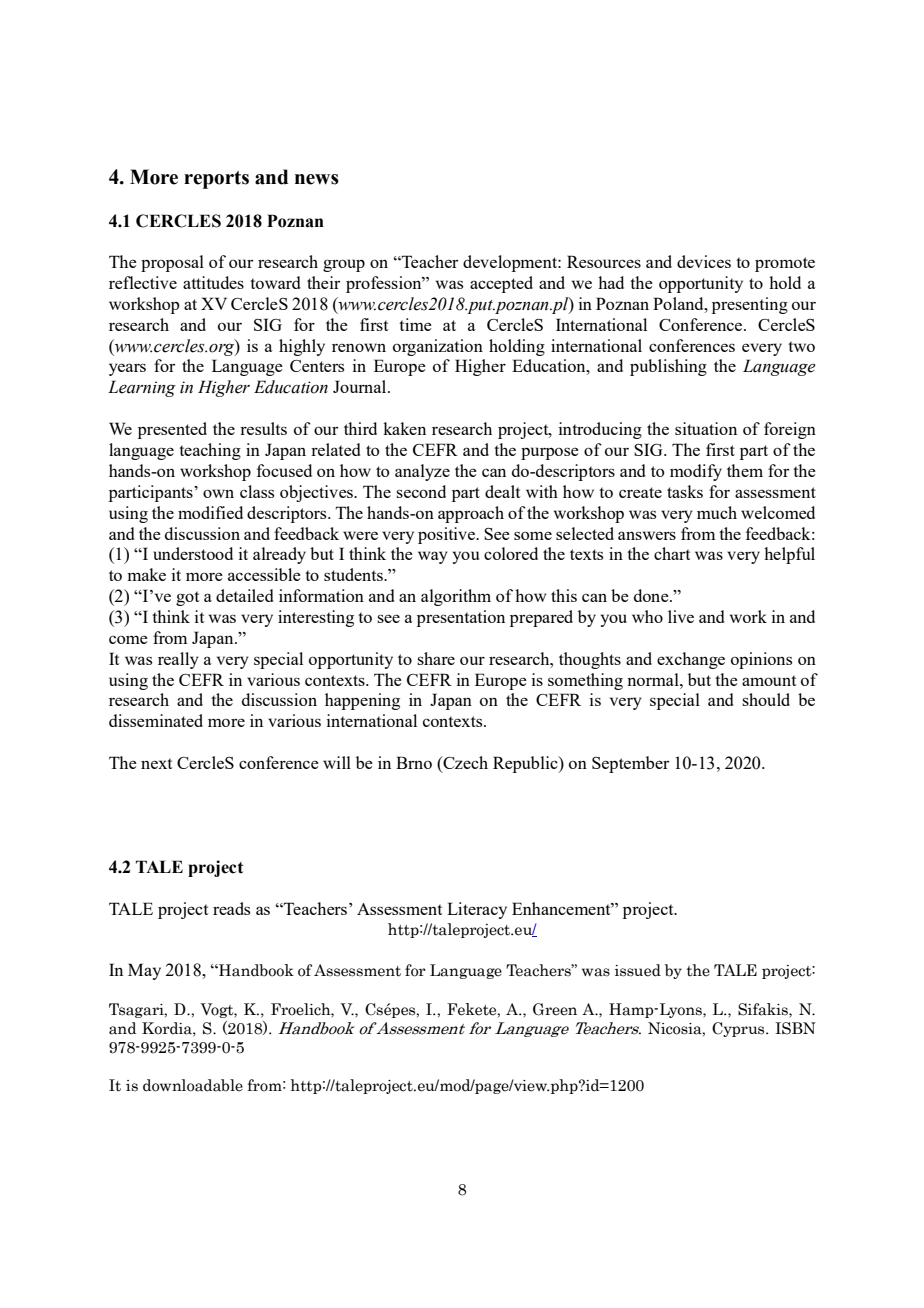 This screenshot has height=1308, width=924. Describe the element at coordinates (704, 261) in the screenshot. I see `devices` at that location.
